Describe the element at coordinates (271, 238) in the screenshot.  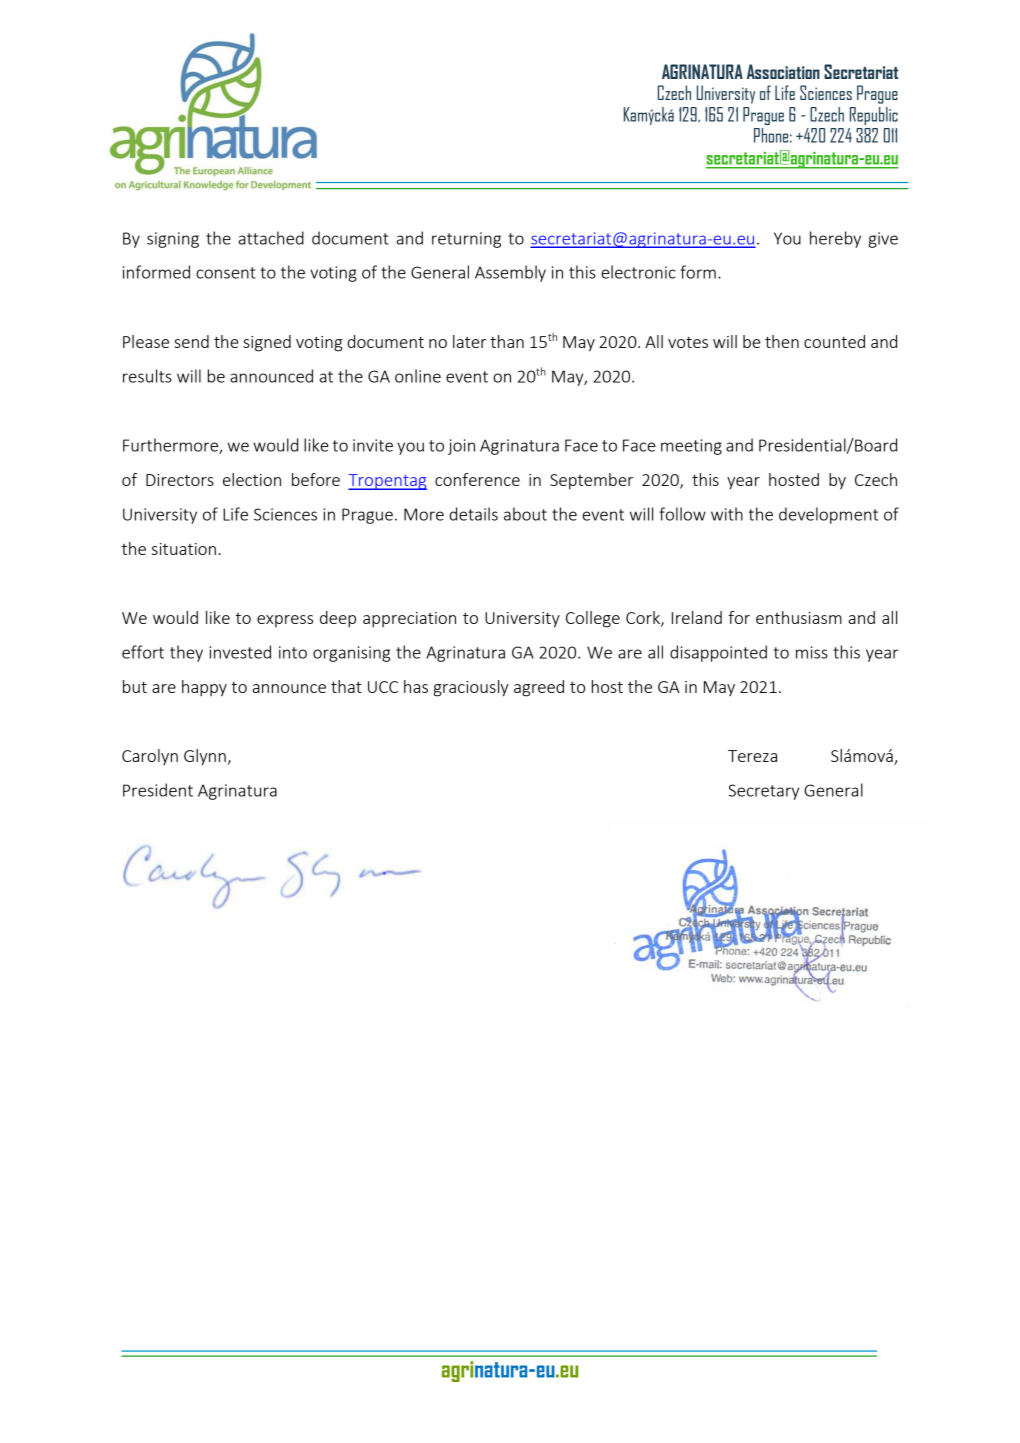
I see `attached` at that location.
